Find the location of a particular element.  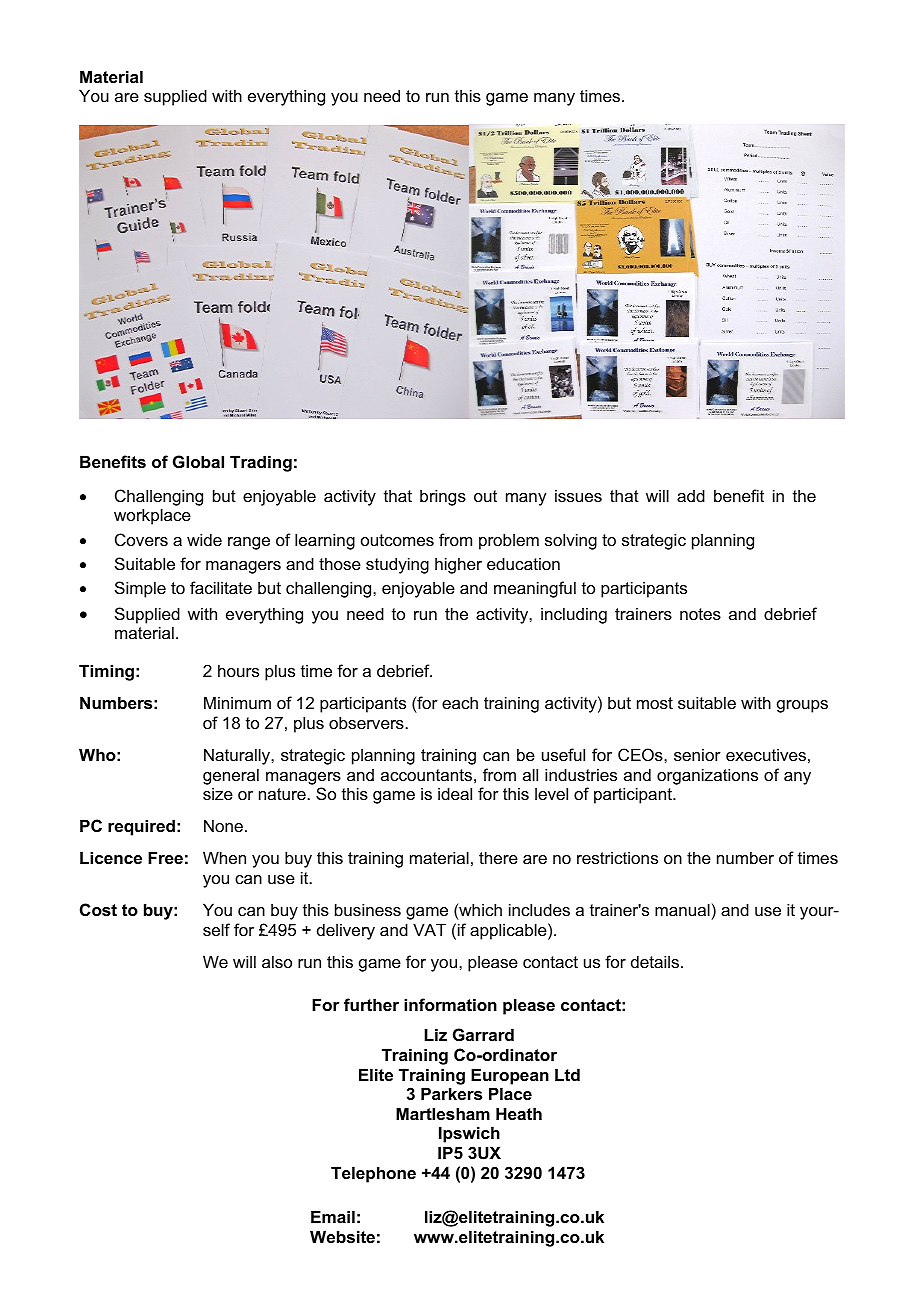

restrictions is located at coordinates (617, 857).
